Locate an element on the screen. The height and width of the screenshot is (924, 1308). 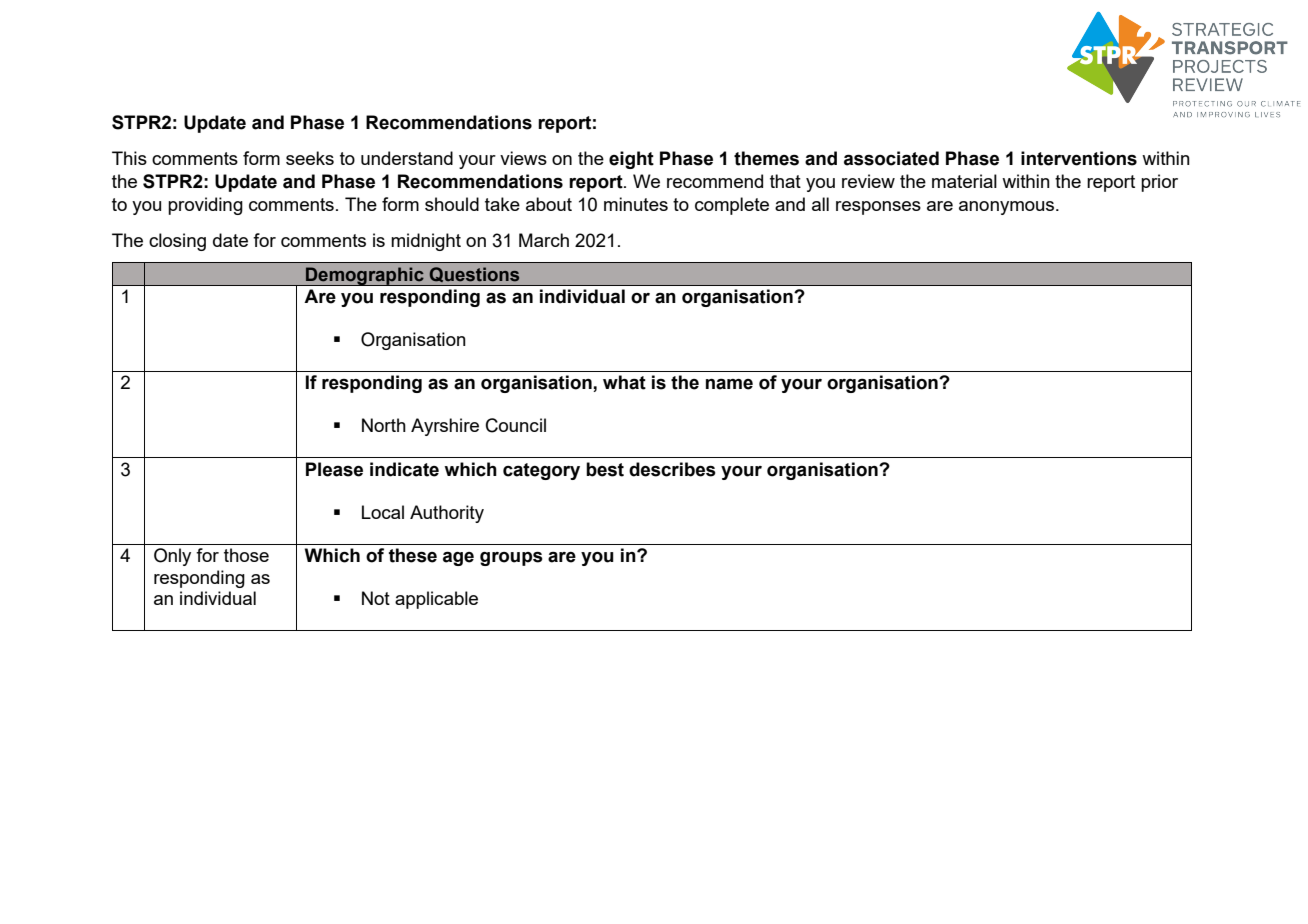
name is located at coordinates (729, 384).
